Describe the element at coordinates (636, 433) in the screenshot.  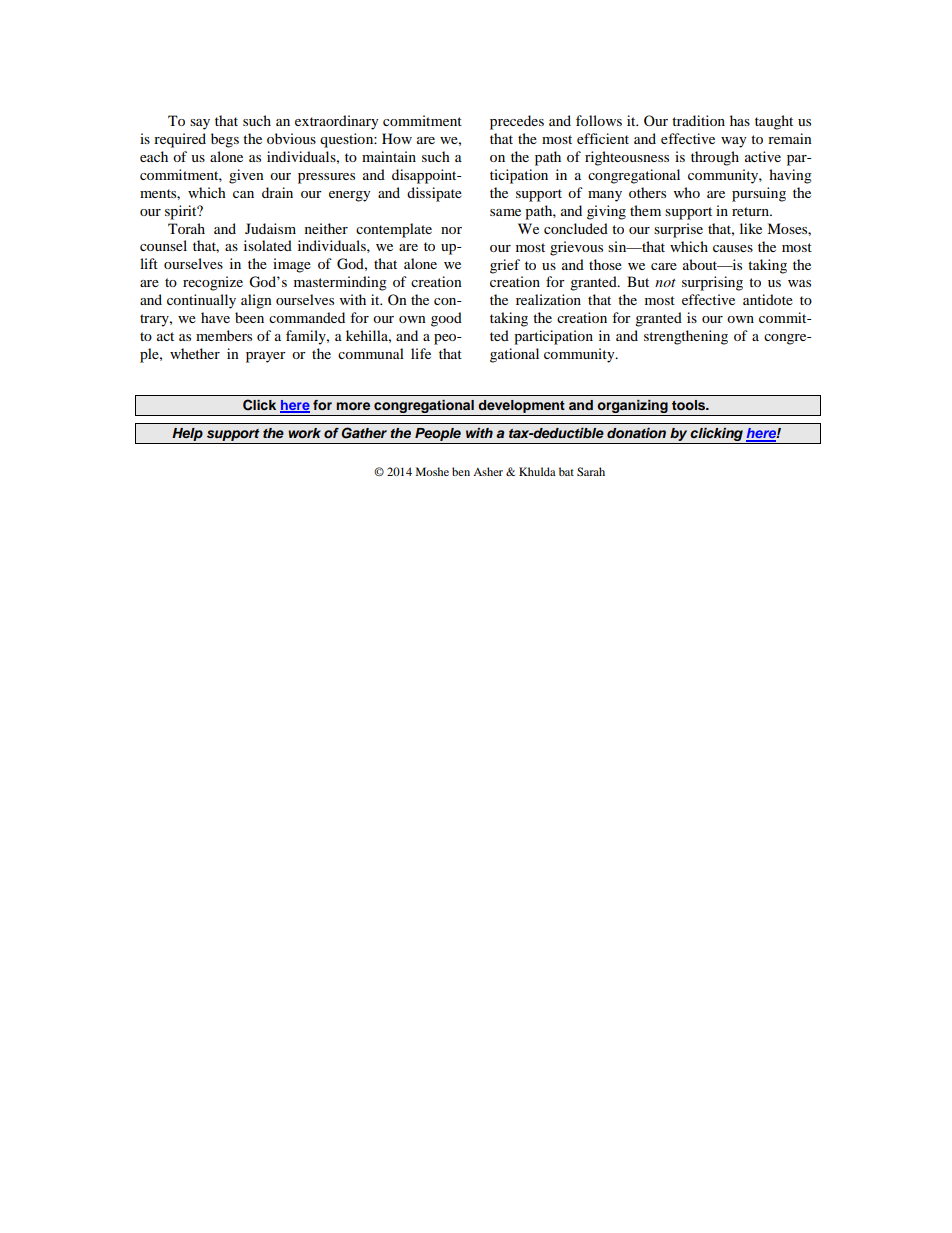
I see `donation` at that location.
